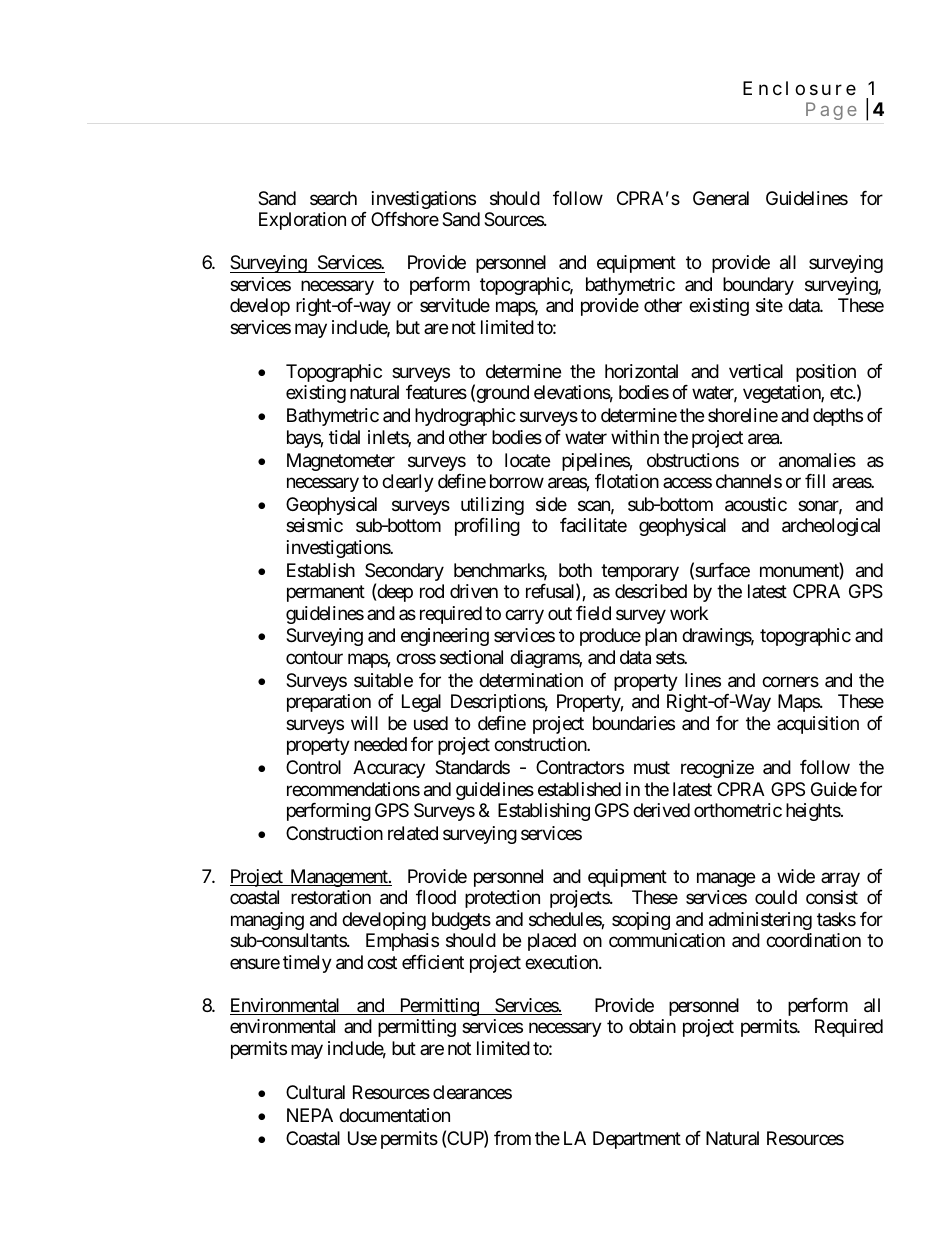  Describe the element at coordinates (721, 198) in the screenshot. I see `General` at that location.
